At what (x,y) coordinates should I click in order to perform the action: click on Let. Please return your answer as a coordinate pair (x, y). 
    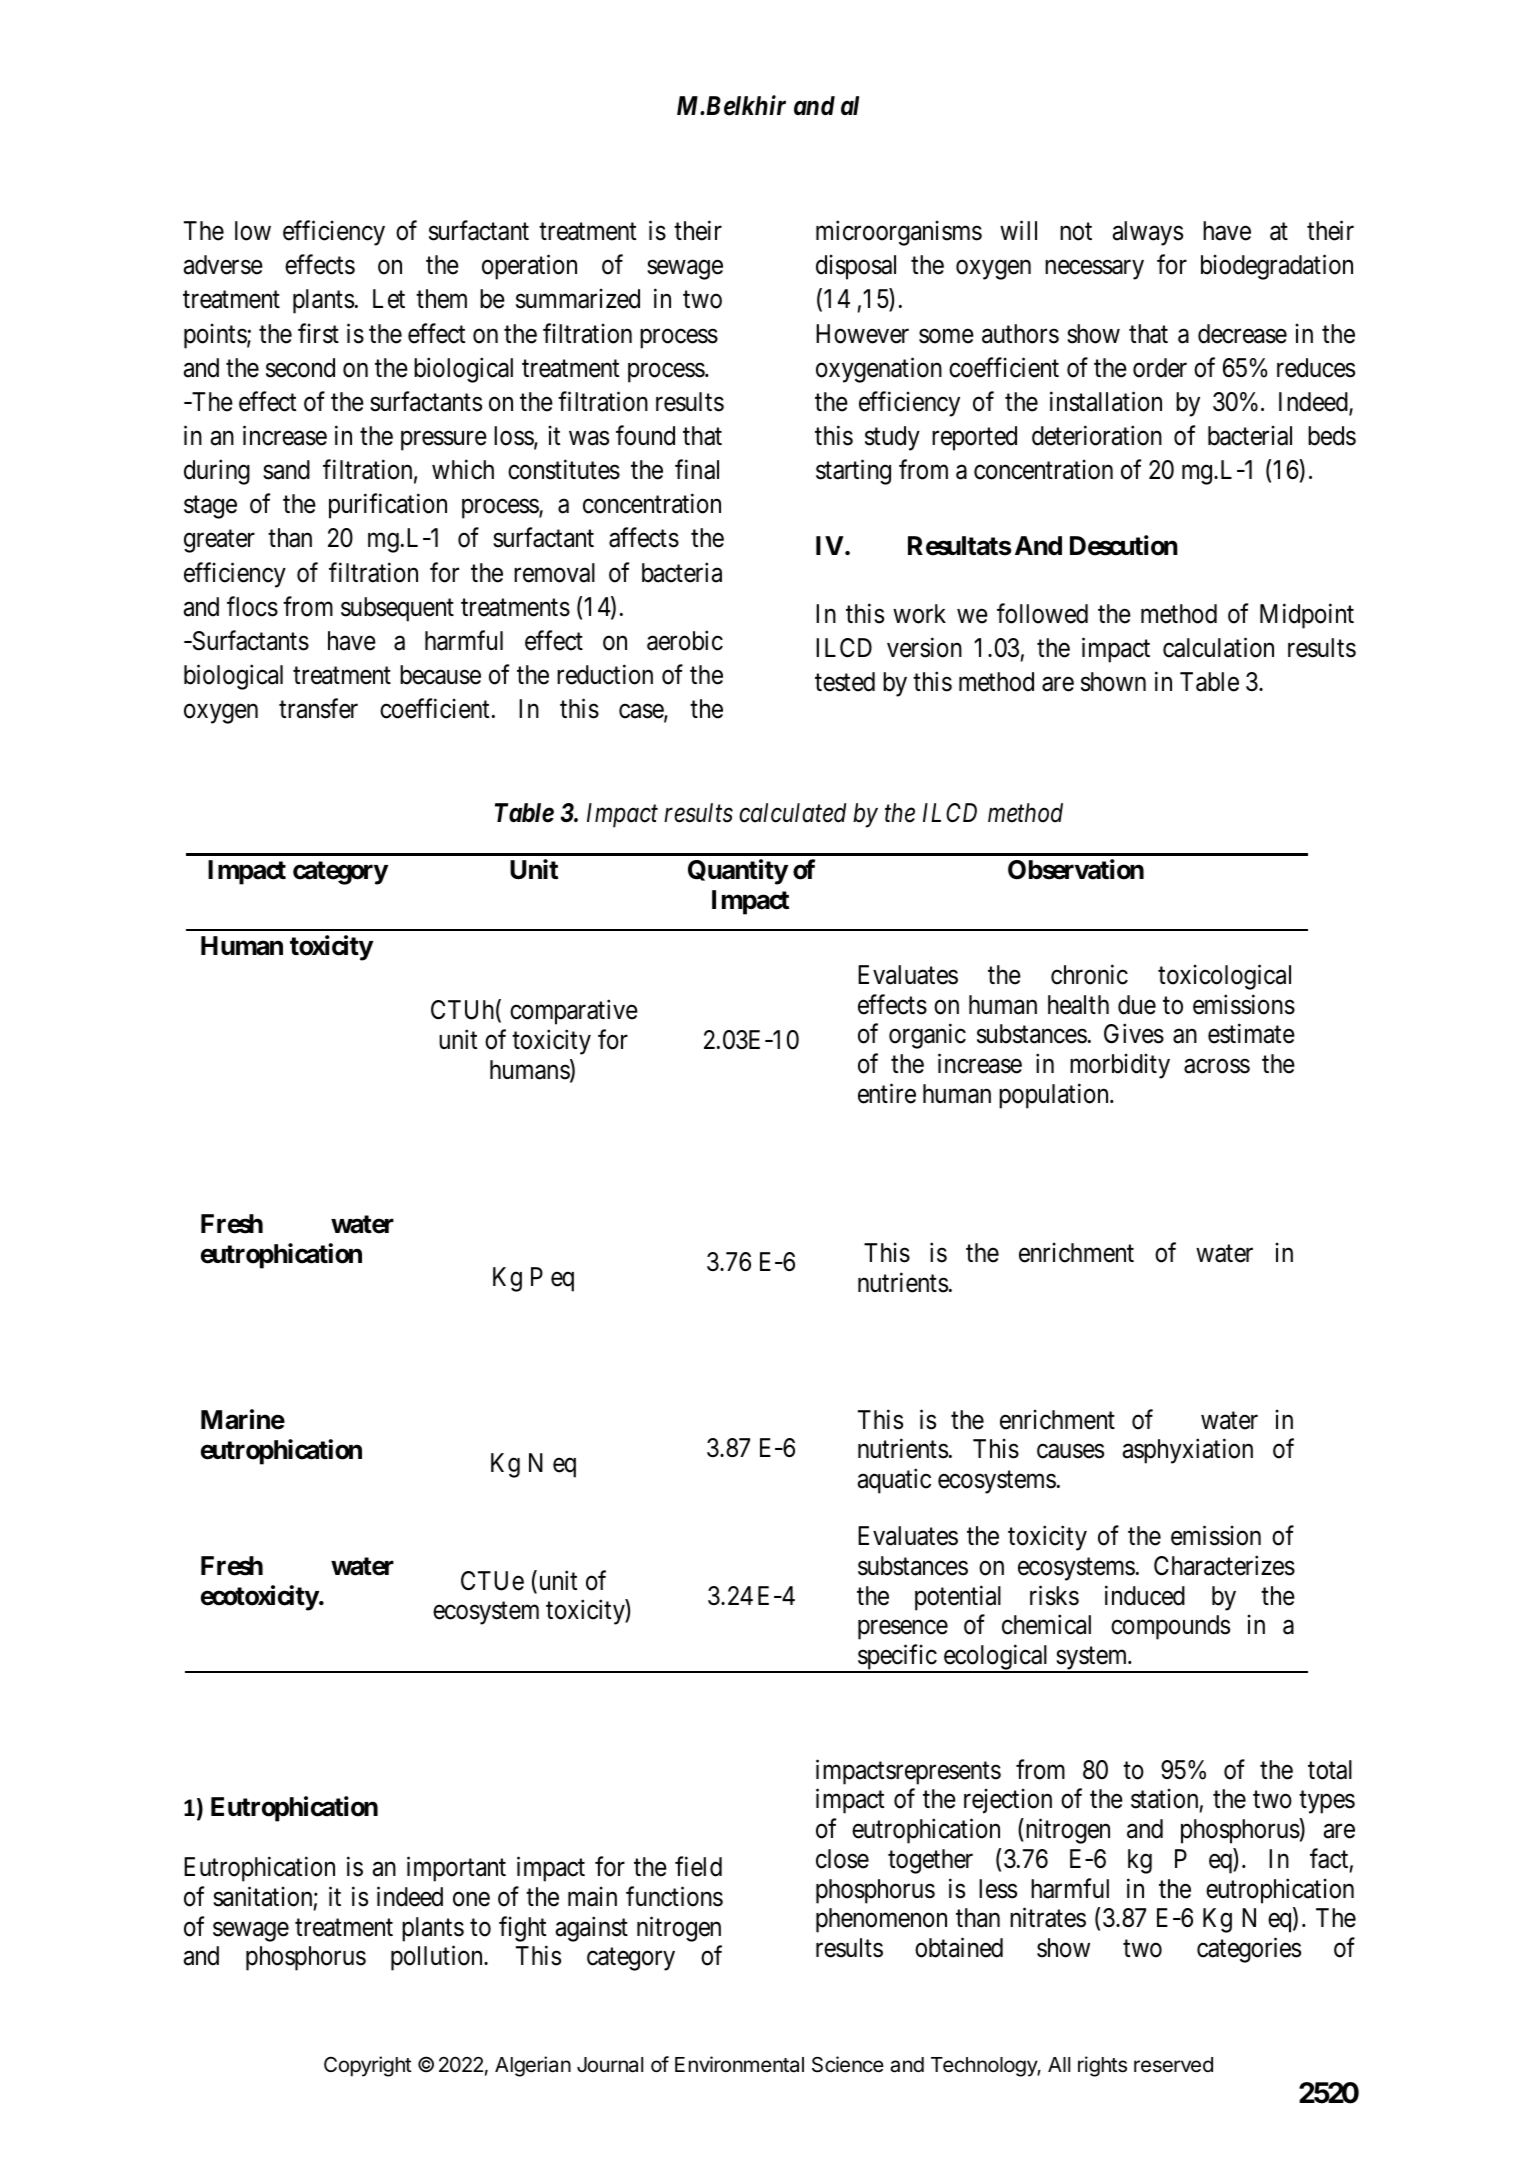
    Looking at the image, I should click on (389, 299).
